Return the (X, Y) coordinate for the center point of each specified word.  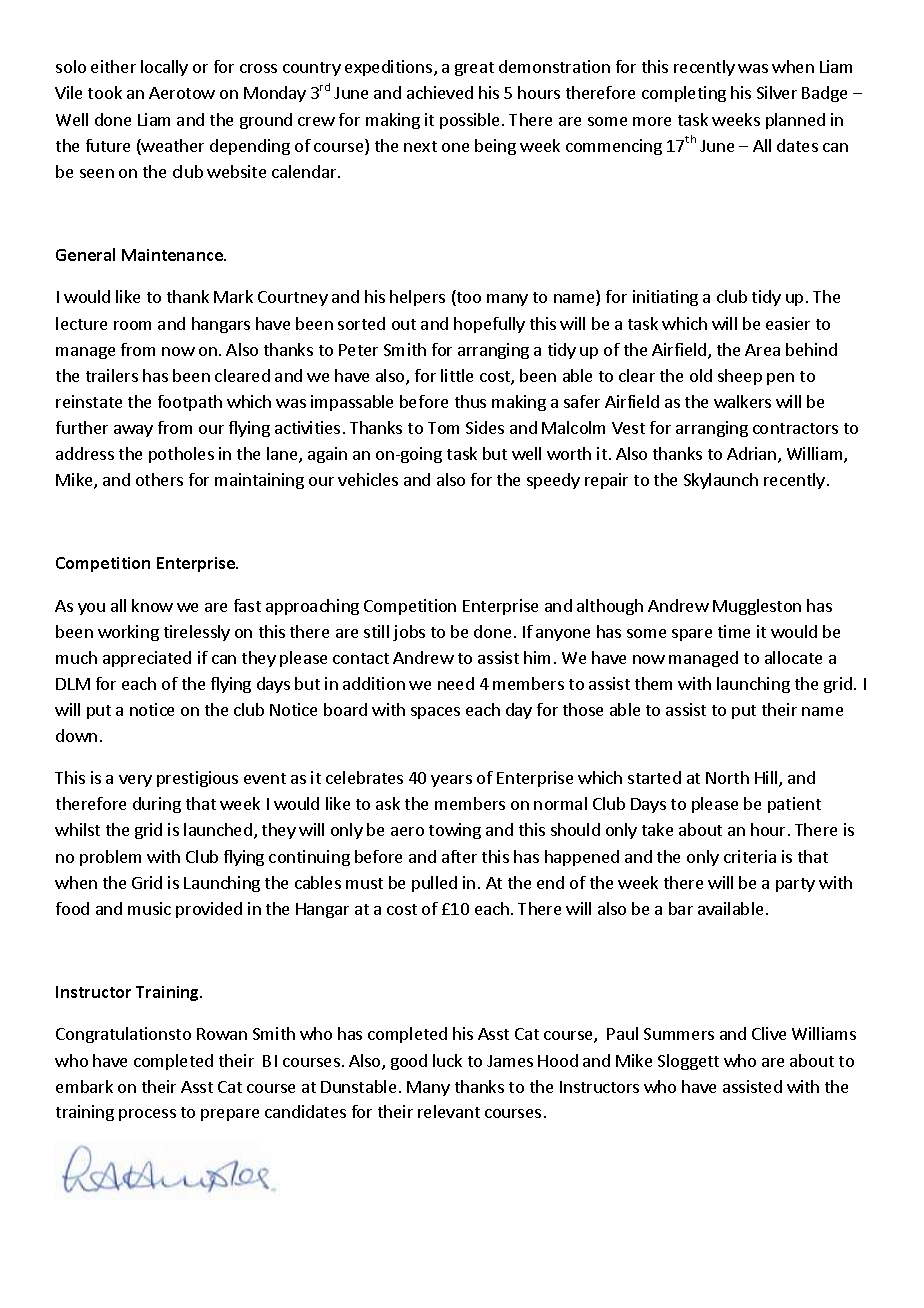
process (147, 1115)
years (451, 781)
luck (447, 1060)
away (133, 431)
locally (164, 68)
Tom (443, 428)
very (135, 781)
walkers (742, 401)
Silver (777, 92)
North (727, 777)
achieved (440, 92)
